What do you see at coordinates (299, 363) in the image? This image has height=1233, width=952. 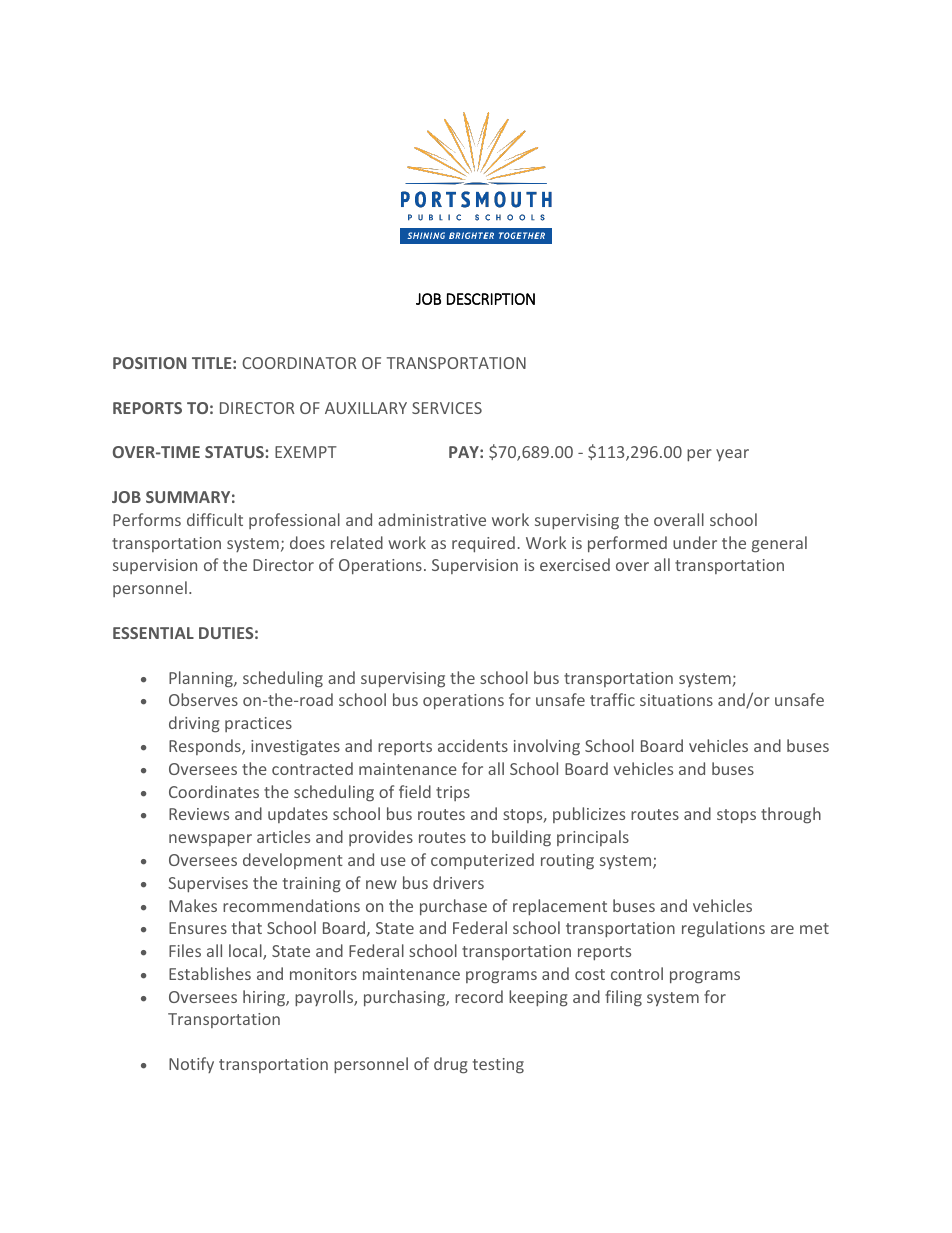 I see `COORDINATOR` at bounding box center [299, 363].
